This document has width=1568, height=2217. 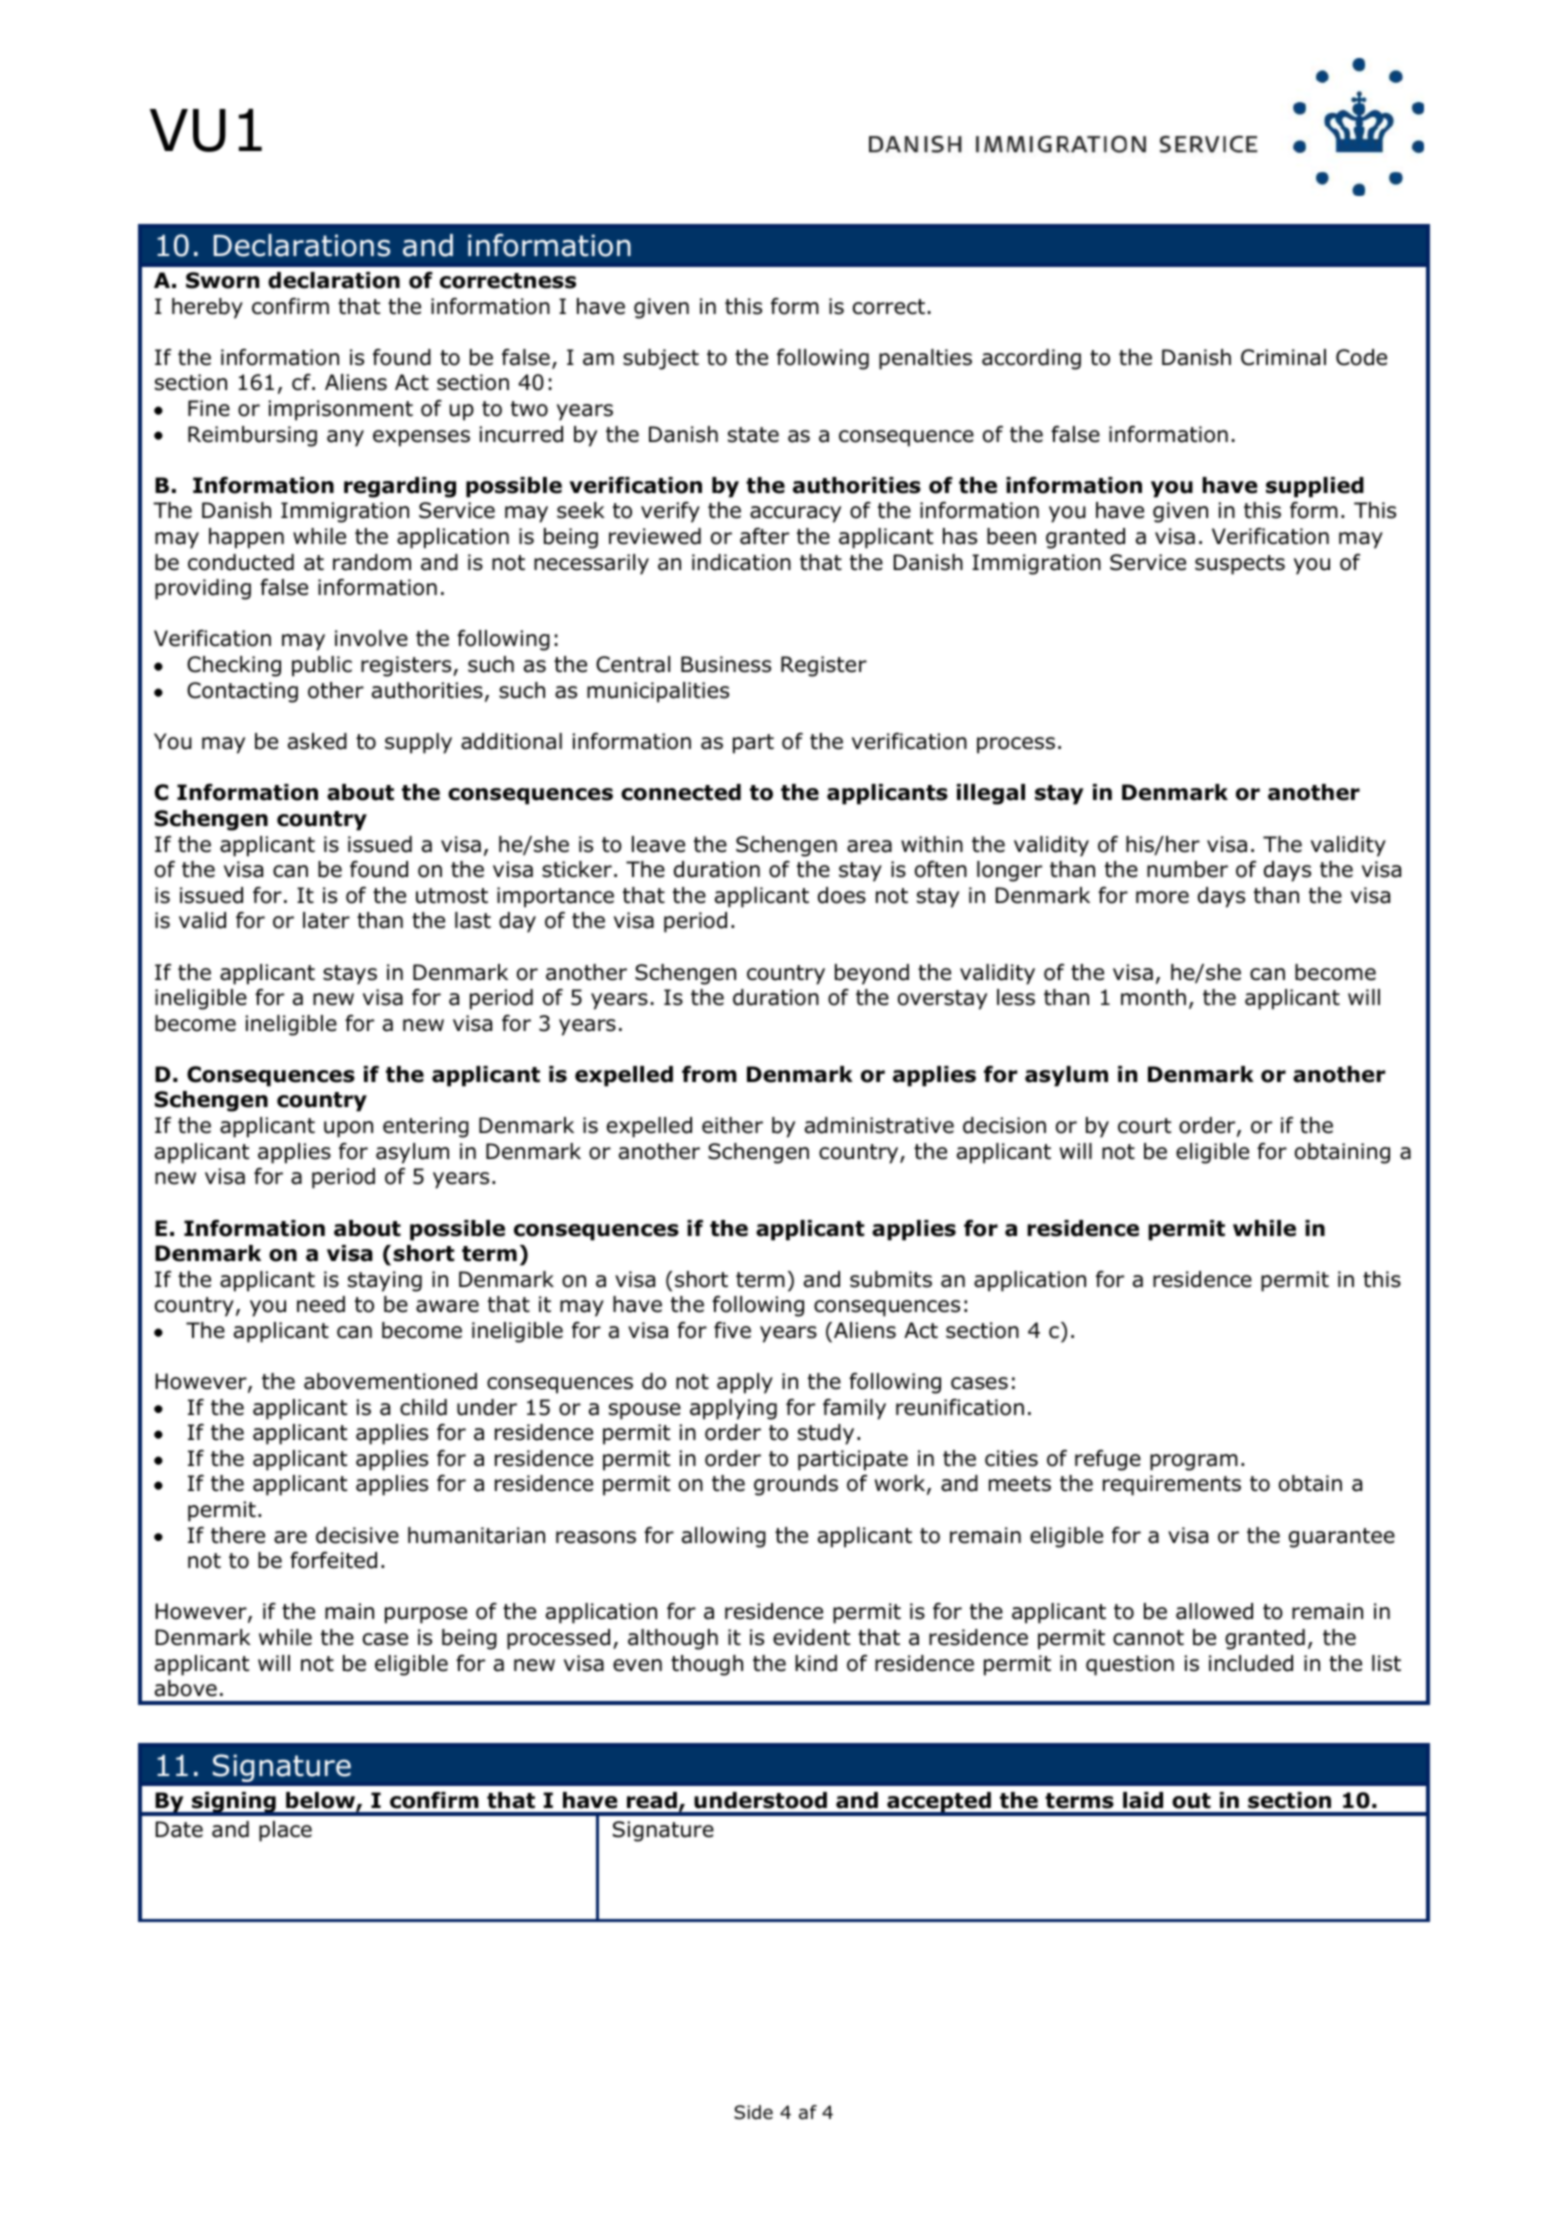 What do you see at coordinates (285, 1831) in the document?
I see `place` at bounding box center [285, 1831].
